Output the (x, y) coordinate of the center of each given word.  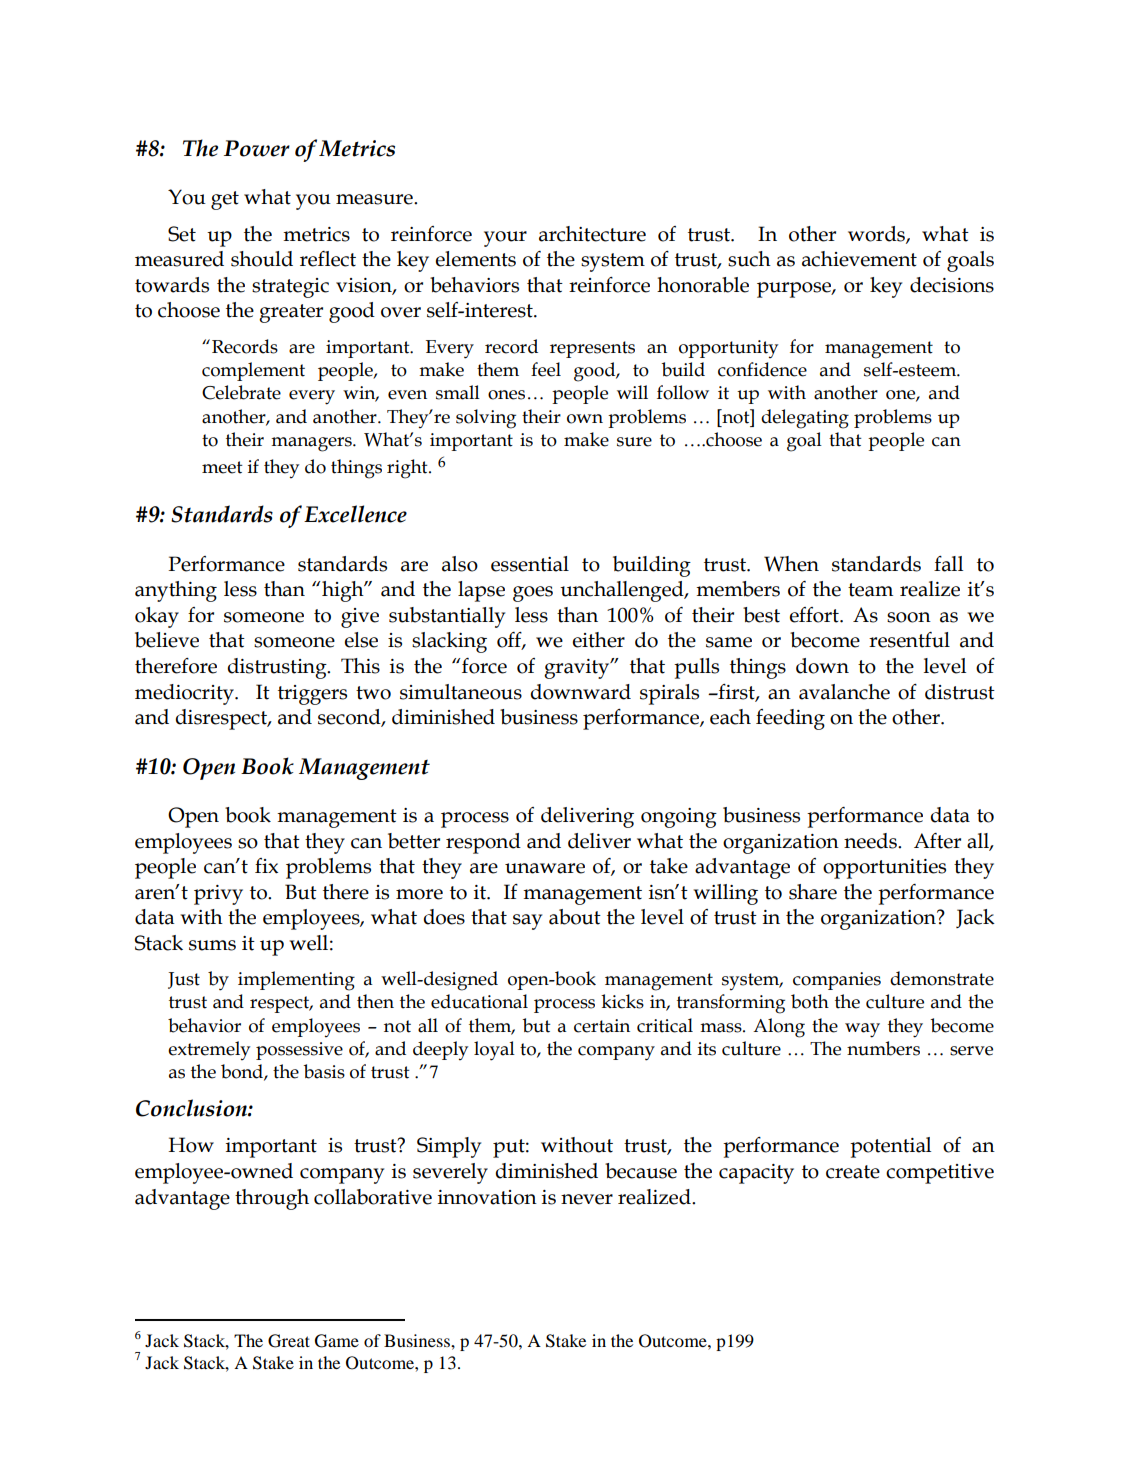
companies (837, 981)
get (225, 200)
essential (530, 564)
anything (176, 591)
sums (212, 945)
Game (337, 1341)
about (575, 917)
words (877, 234)
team (870, 590)
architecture (592, 234)
